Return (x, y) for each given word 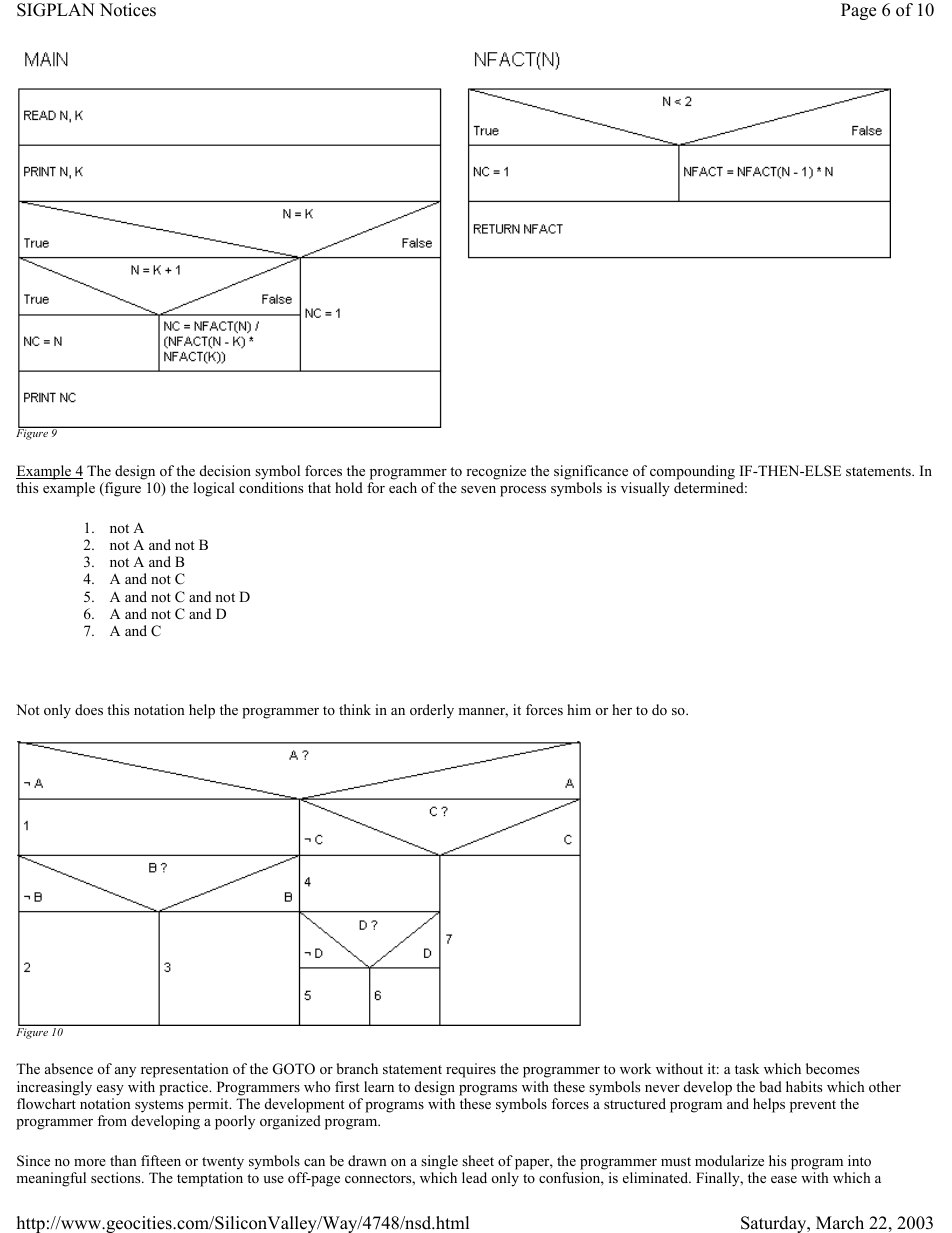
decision (225, 470)
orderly (432, 711)
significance (591, 472)
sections (117, 1177)
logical (214, 489)
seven (478, 489)
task (747, 1068)
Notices (128, 10)
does (89, 709)
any (125, 1072)
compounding (692, 472)
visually (645, 489)
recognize (496, 472)
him (579, 709)
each (403, 487)
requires (471, 1070)
